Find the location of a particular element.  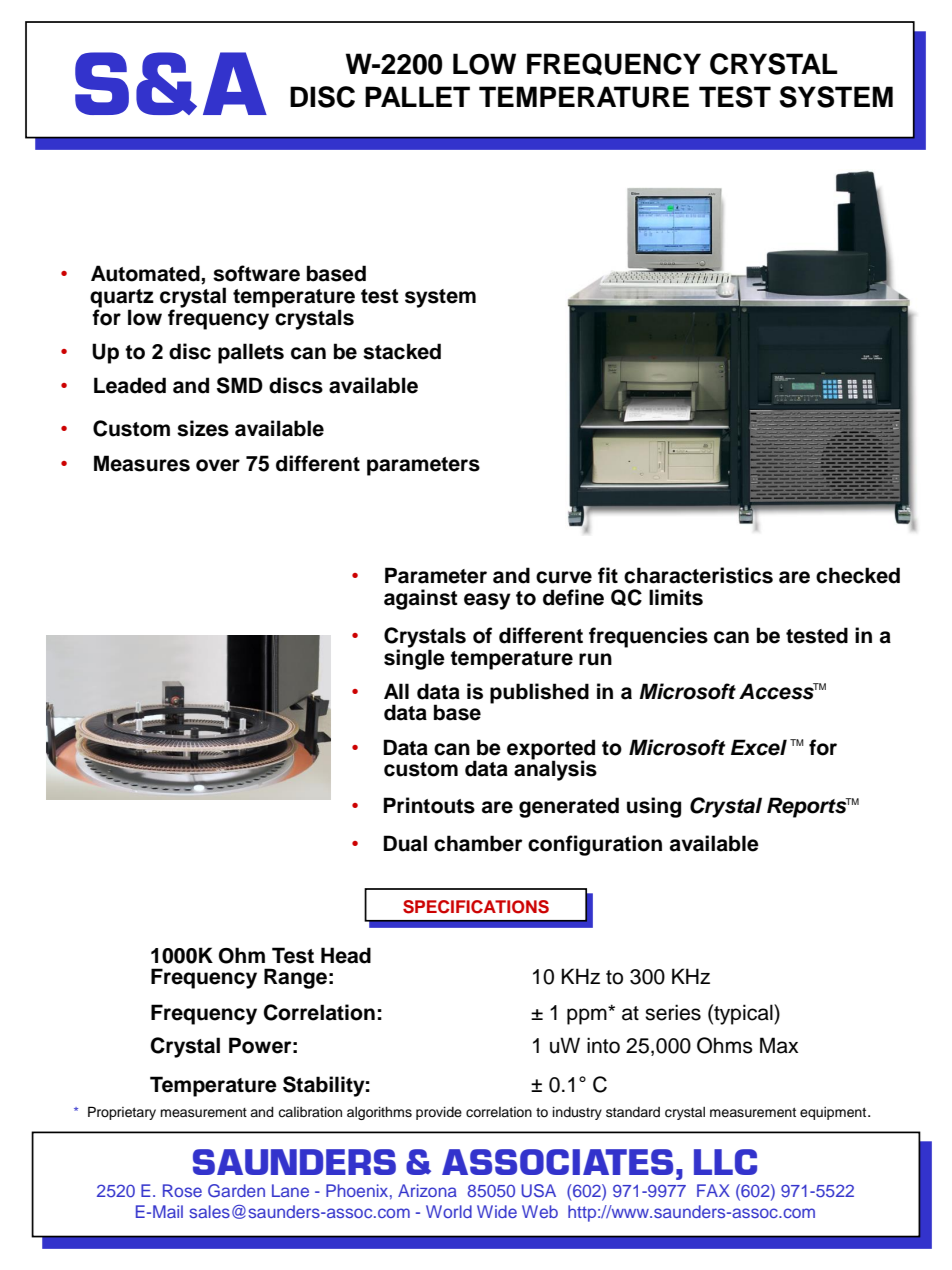

stacked is located at coordinates (402, 351).
